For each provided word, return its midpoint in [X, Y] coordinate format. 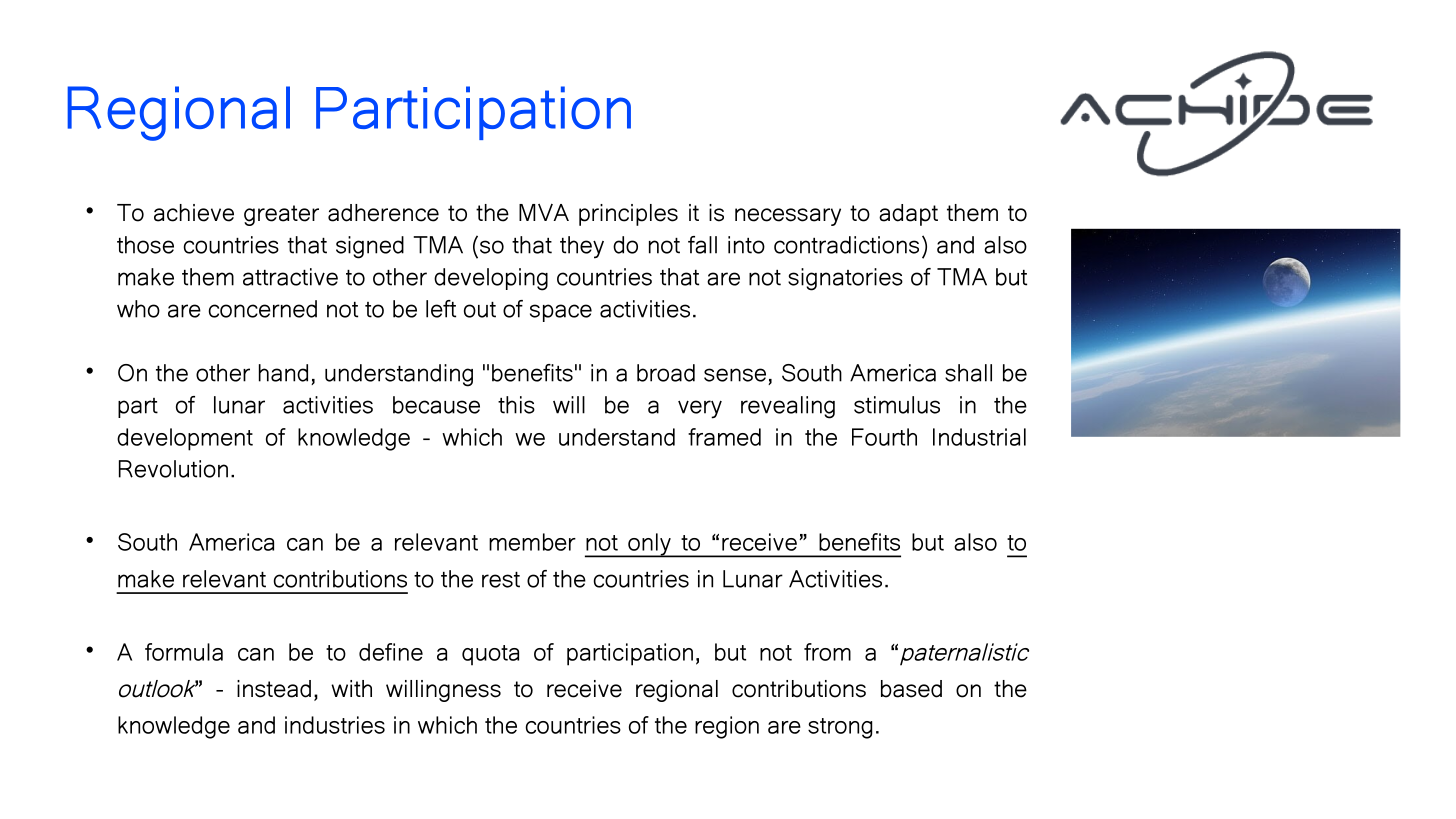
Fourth [884, 437]
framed [724, 437]
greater [281, 215]
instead [274, 689]
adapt [908, 215]
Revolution [173, 469]
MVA [544, 212]
